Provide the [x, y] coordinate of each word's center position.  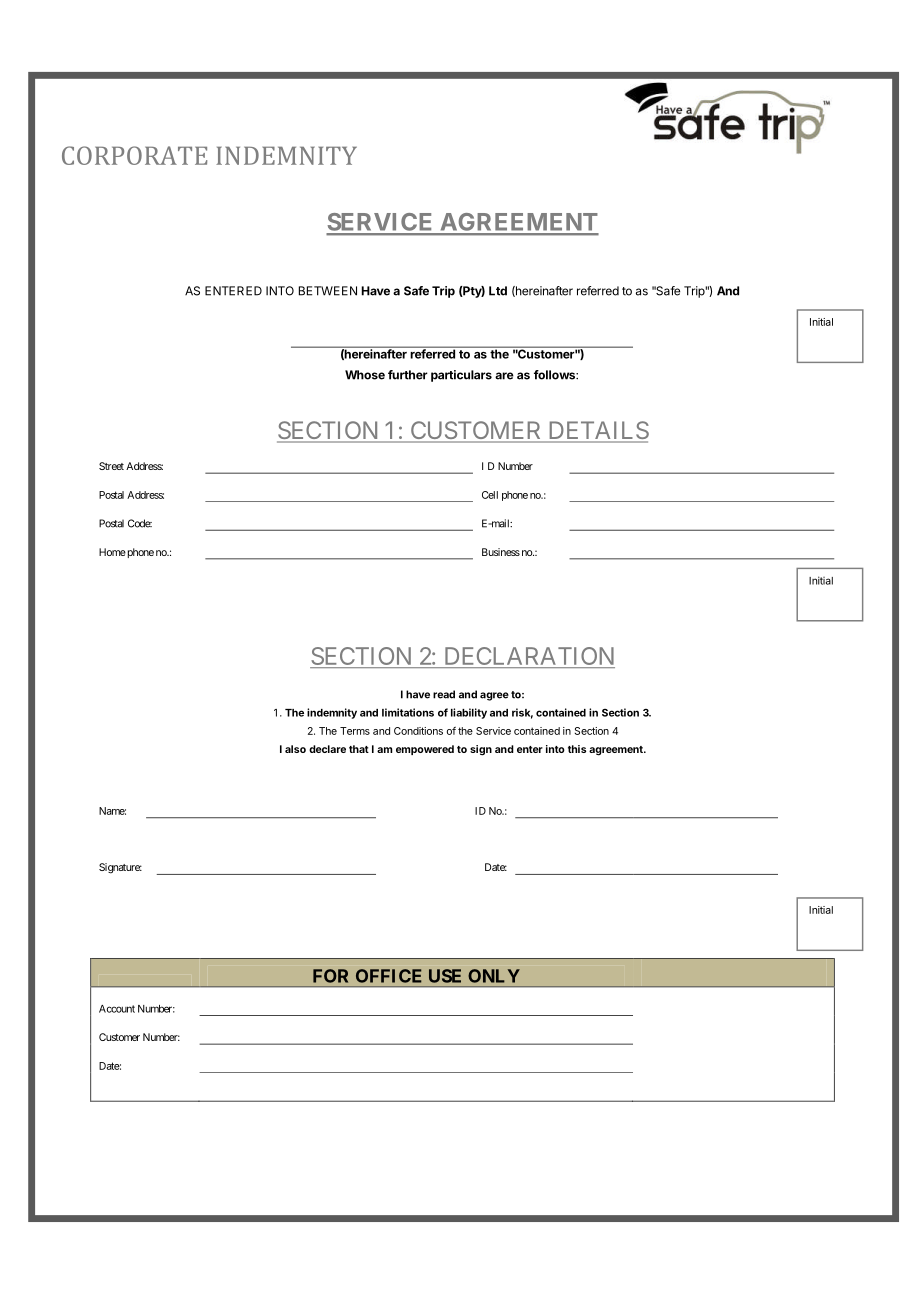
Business [501, 552]
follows [555, 375]
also [295, 749]
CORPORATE [134, 155]
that [359, 749]
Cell [490, 495]
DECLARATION [528, 657]
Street [111, 466]
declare [327, 749]
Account [117, 1009]
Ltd [498, 291]
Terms [355, 731]
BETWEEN [328, 291]
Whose [365, 375]
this [577, 749]
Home [112, 552]
